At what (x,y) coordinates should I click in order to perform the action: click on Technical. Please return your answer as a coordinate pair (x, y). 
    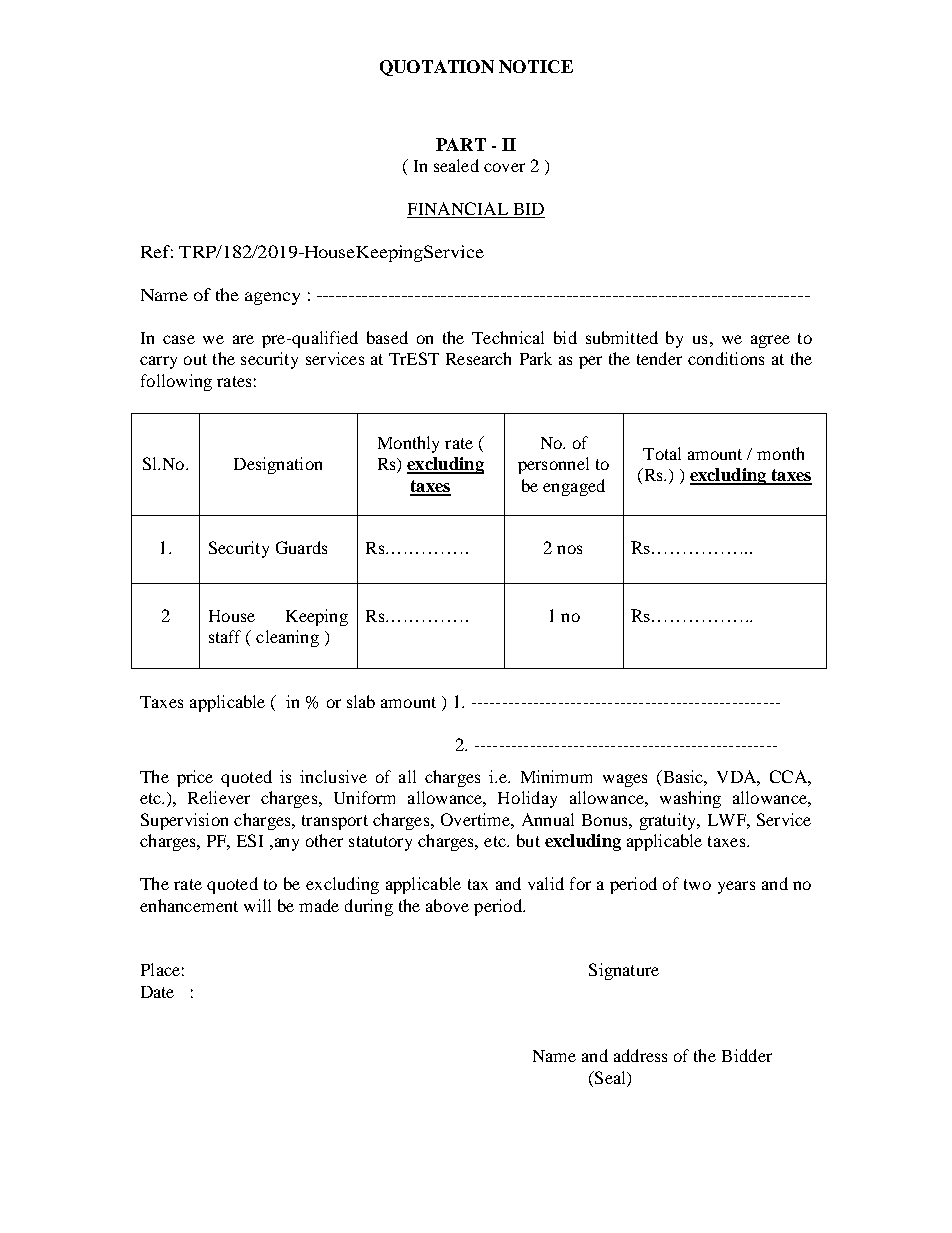
    Looking at the image, I should click on (508, 337).
